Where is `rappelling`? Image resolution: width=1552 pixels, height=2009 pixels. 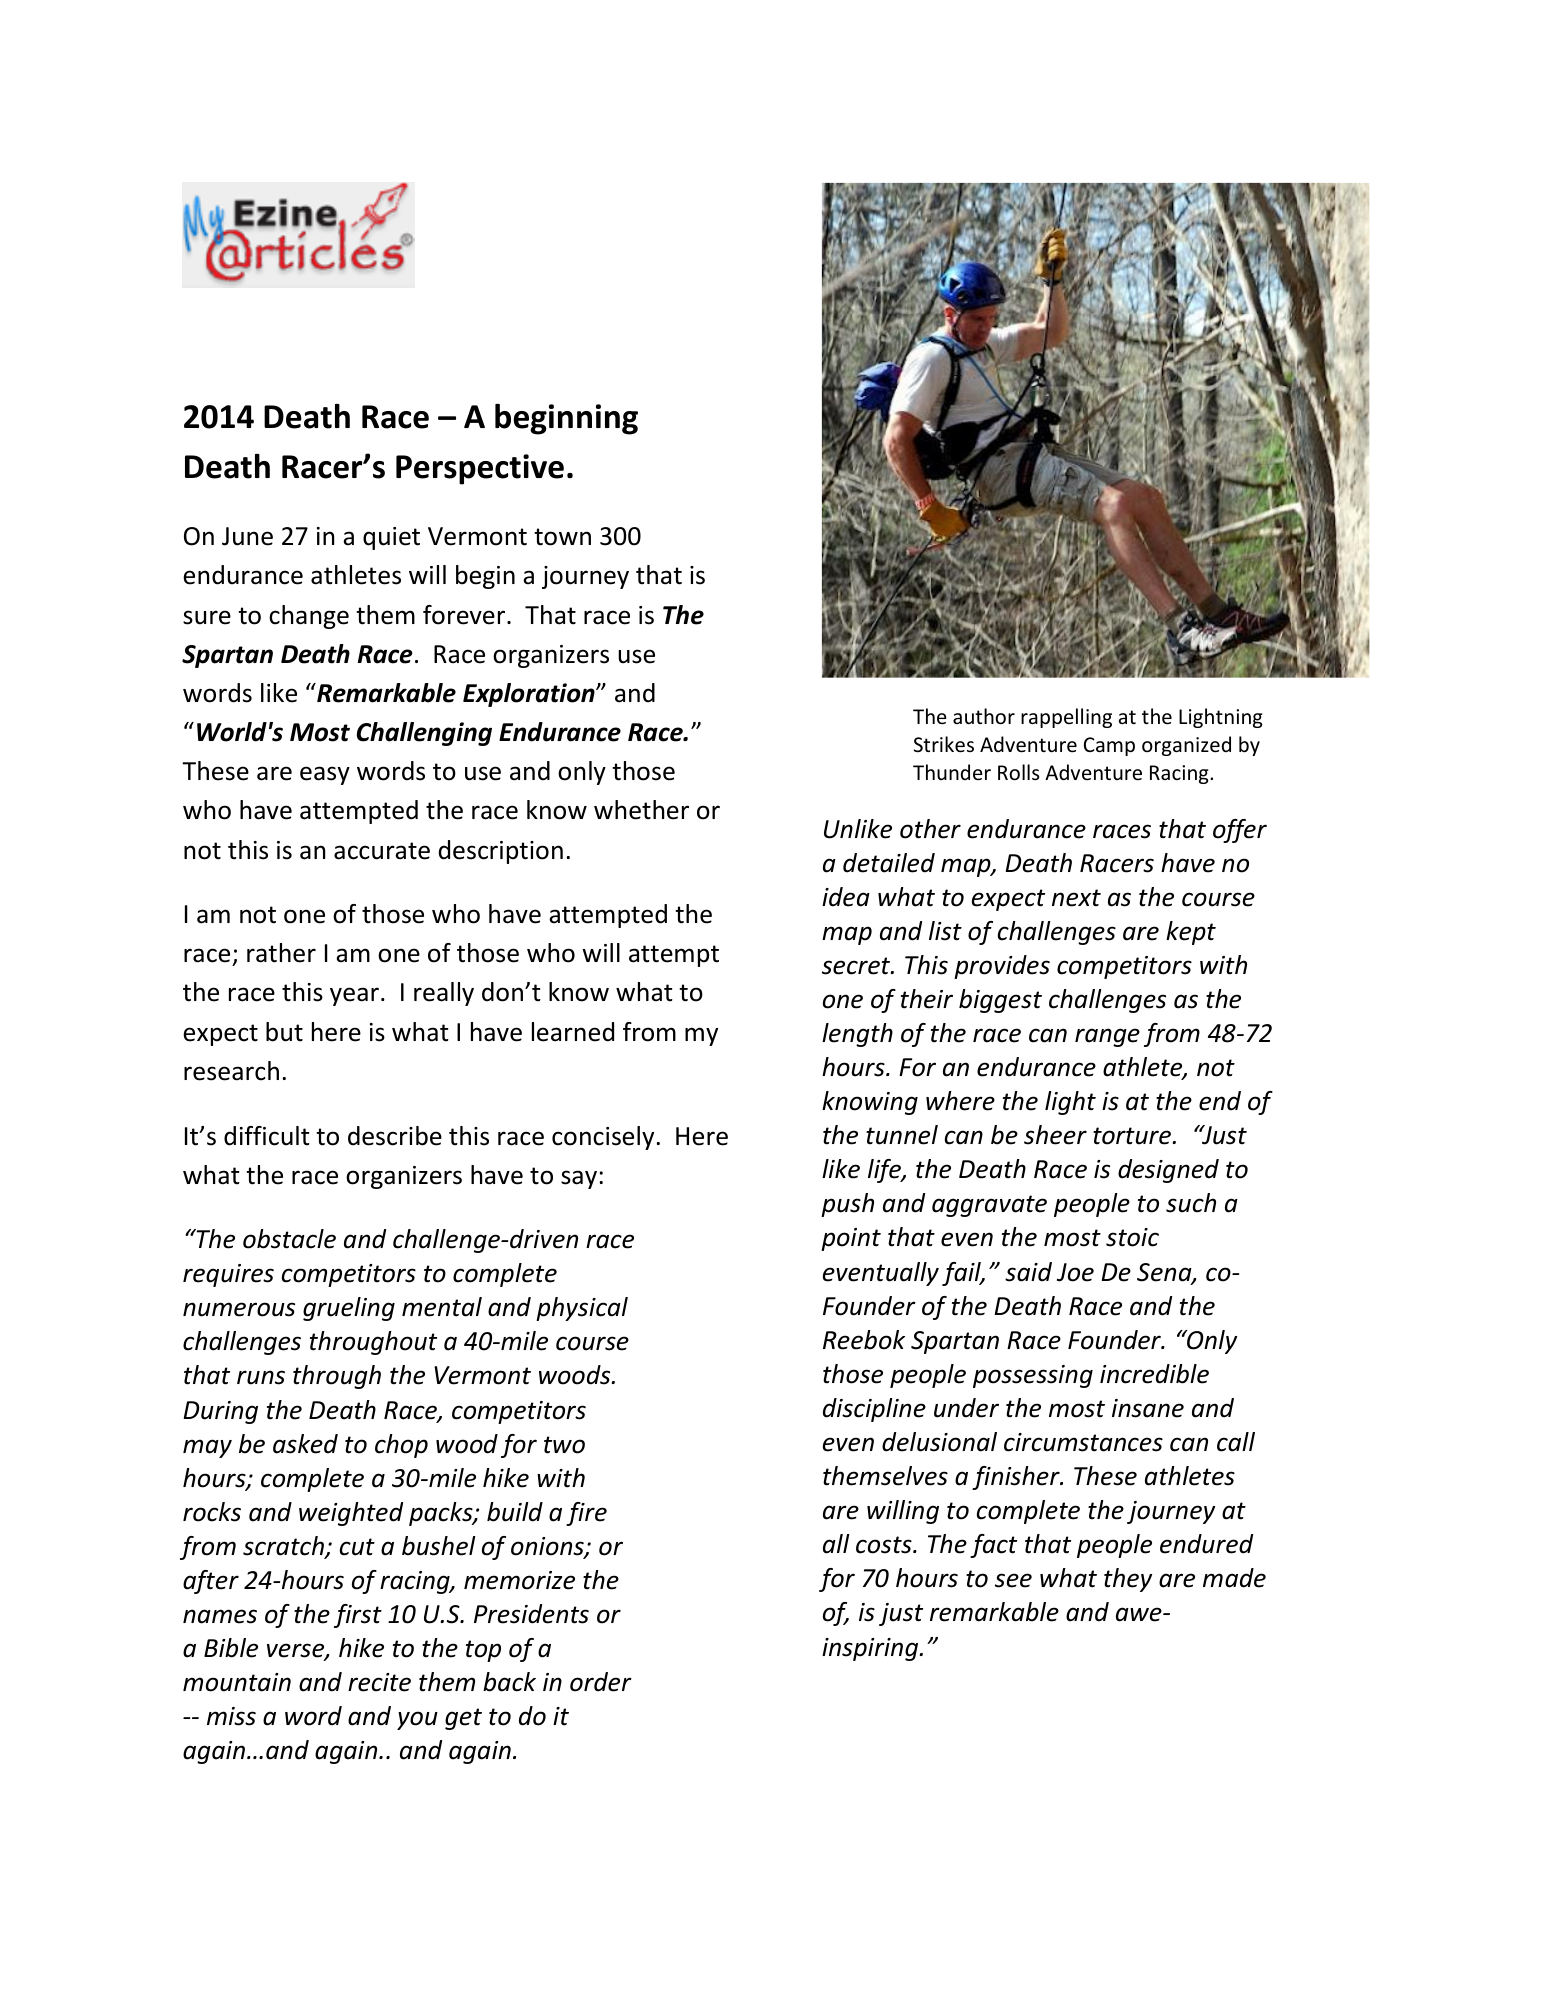 rappelling is located at coordinates (1066, 718).
